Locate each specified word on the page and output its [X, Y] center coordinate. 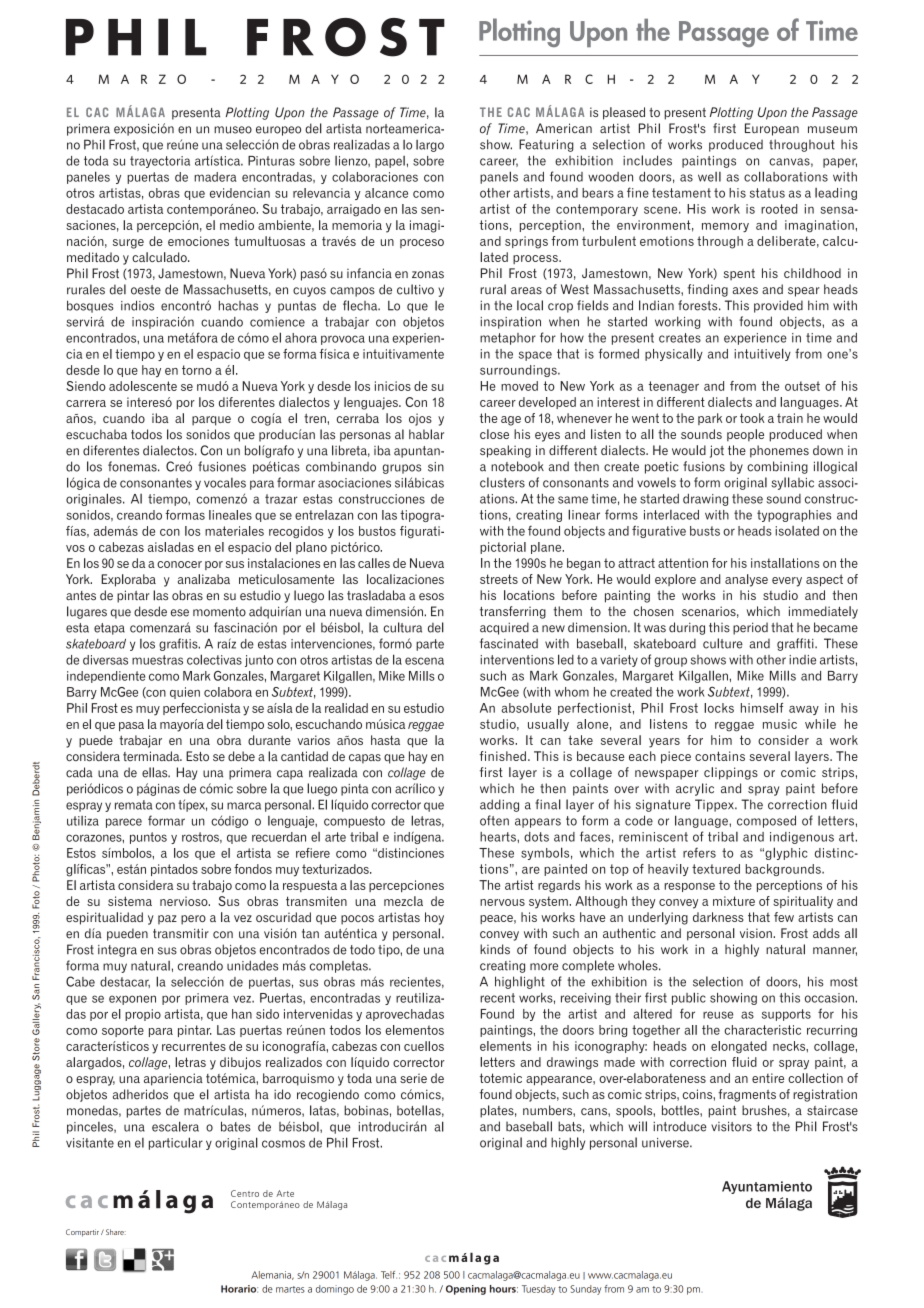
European [772, 129]
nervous [502, 902]
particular [176, 1143]
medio [237, 225]
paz [167, 920]
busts [705, 531]
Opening [466, 1290]
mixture [734, 901]
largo [430, 146]
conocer [179, 564]
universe [666, 1143]
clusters [502, 482]
